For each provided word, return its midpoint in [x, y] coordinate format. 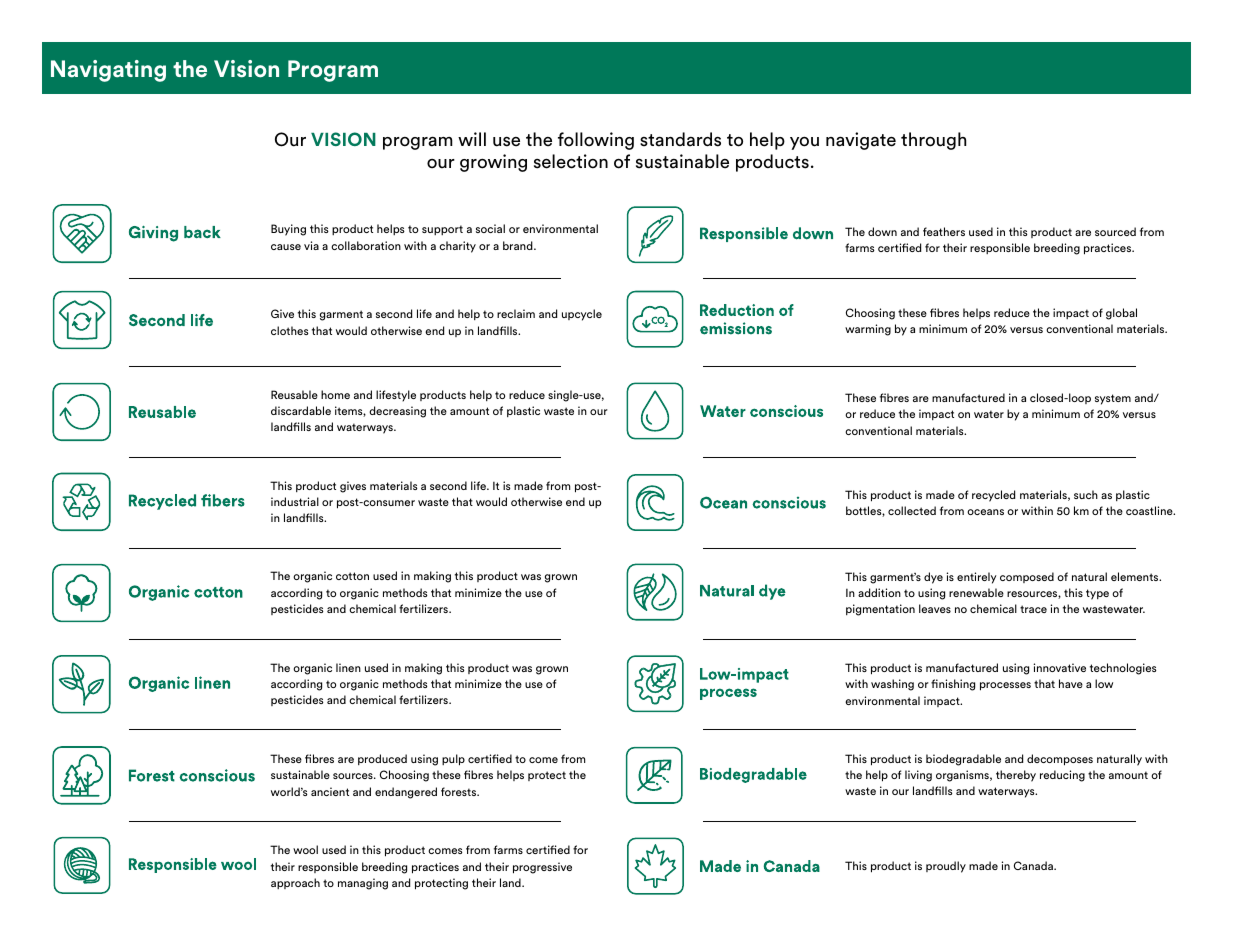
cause [286, 247]
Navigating [108, 71]
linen [348, 667]
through [933, 141]
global [1121, 314]
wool [305, 849]
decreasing [397, 412]
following [596, 141]
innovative [1060, 667]
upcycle [582, 315]
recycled [994, 496]
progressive [542, 868]
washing [892, 685]
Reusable [294, 394]
